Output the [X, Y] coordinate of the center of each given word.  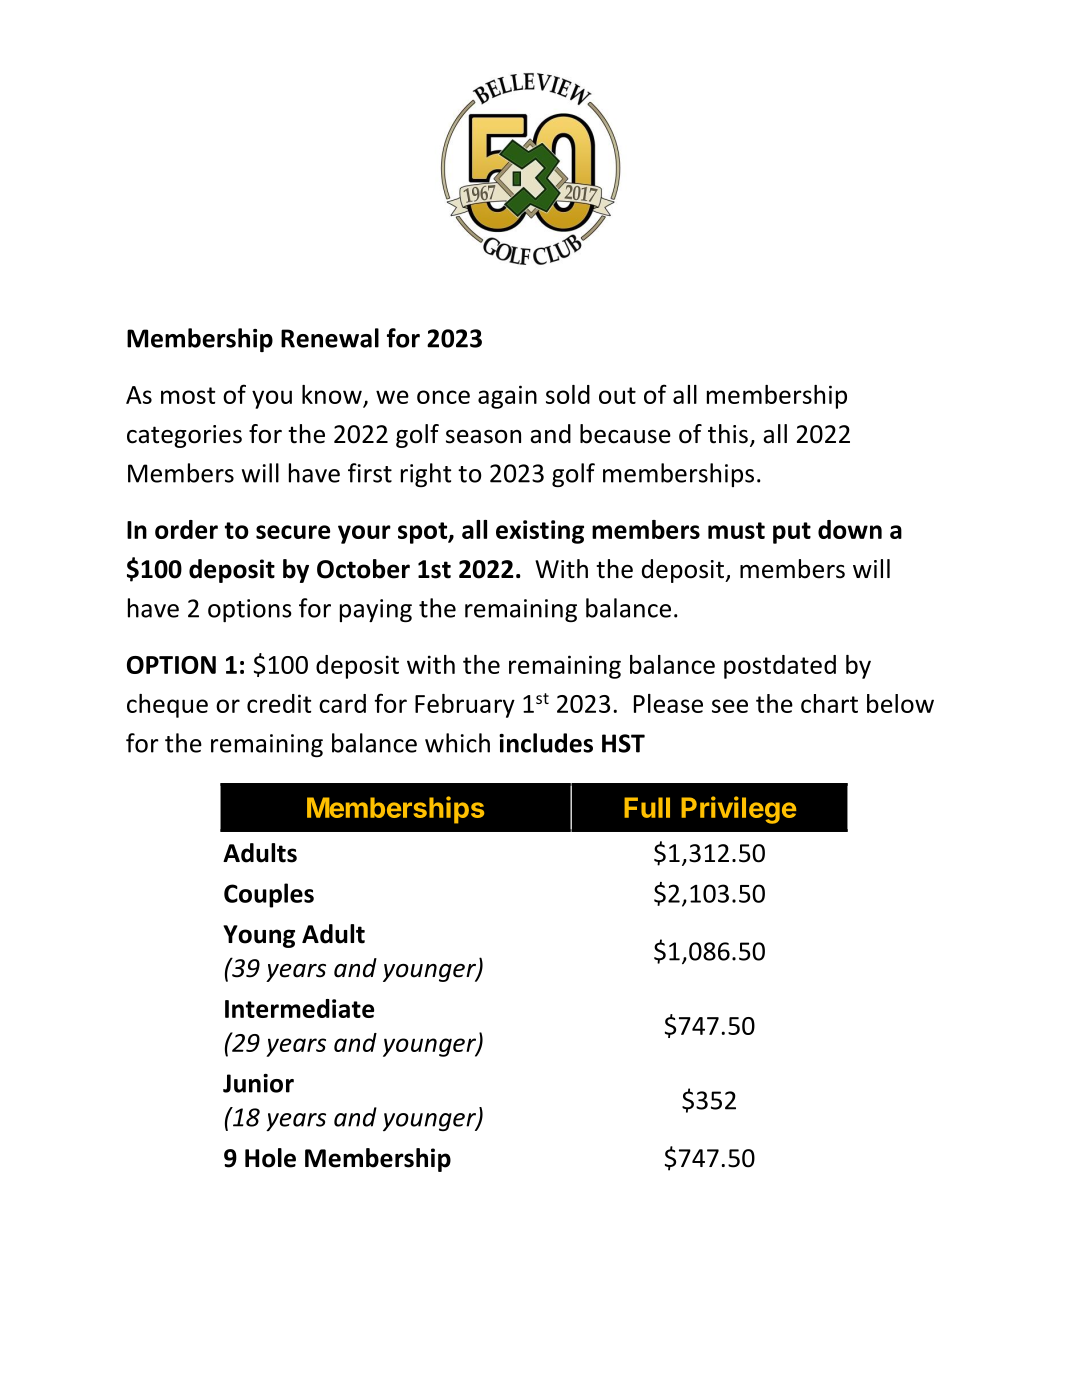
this [728, 434]
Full [647, 807]
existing [540, 532]
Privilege [738, 810]
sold [568, 394]
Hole [270, 1158]
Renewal [330, 338]
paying [376, 610]
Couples [269, 895]
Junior [258, 1083]
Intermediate [299, 1008]
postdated [780, 667]
